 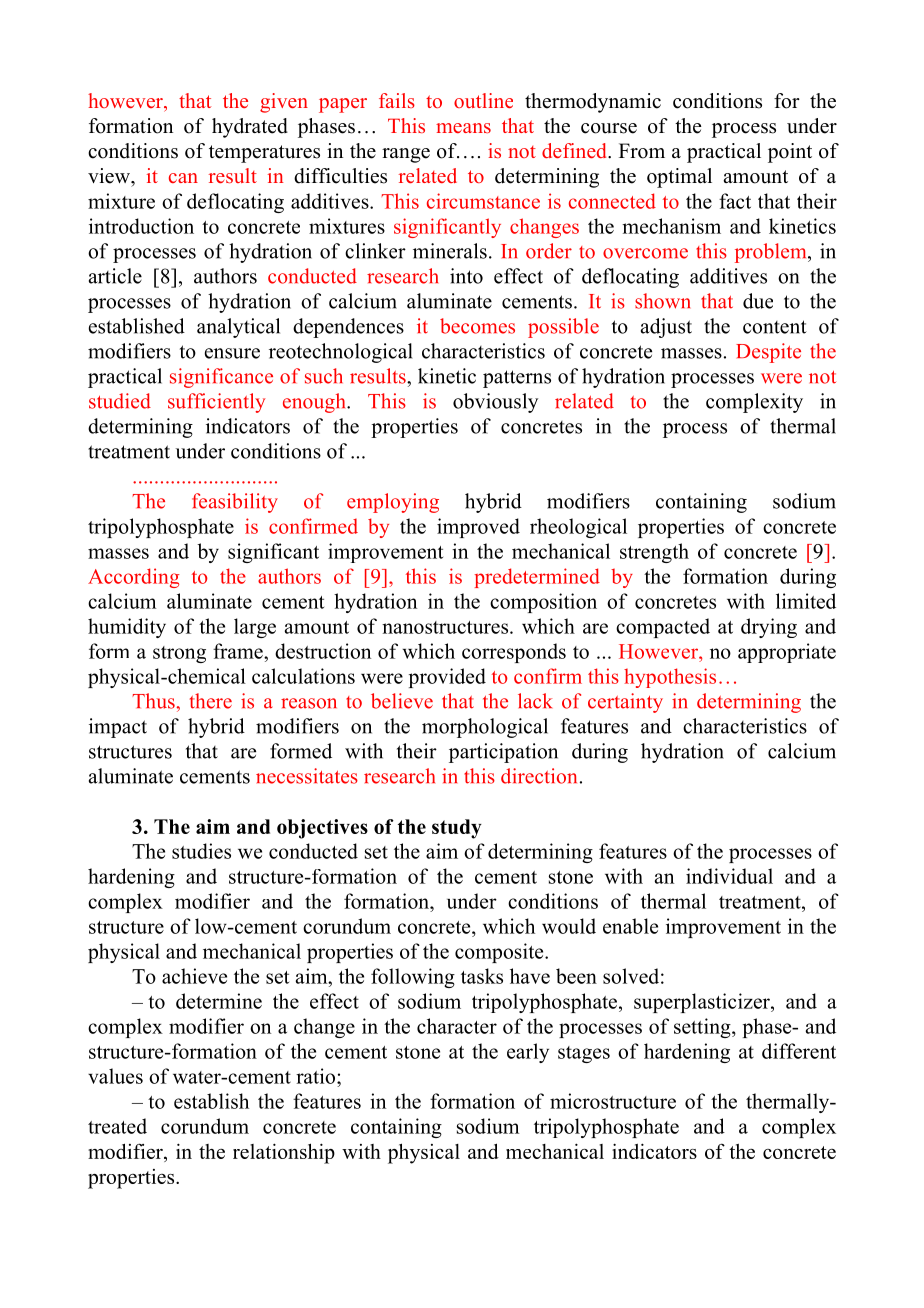 What do you see at coordinates (115, 1076) in the image?
I see `values` at bounding box center [115, 1076].
